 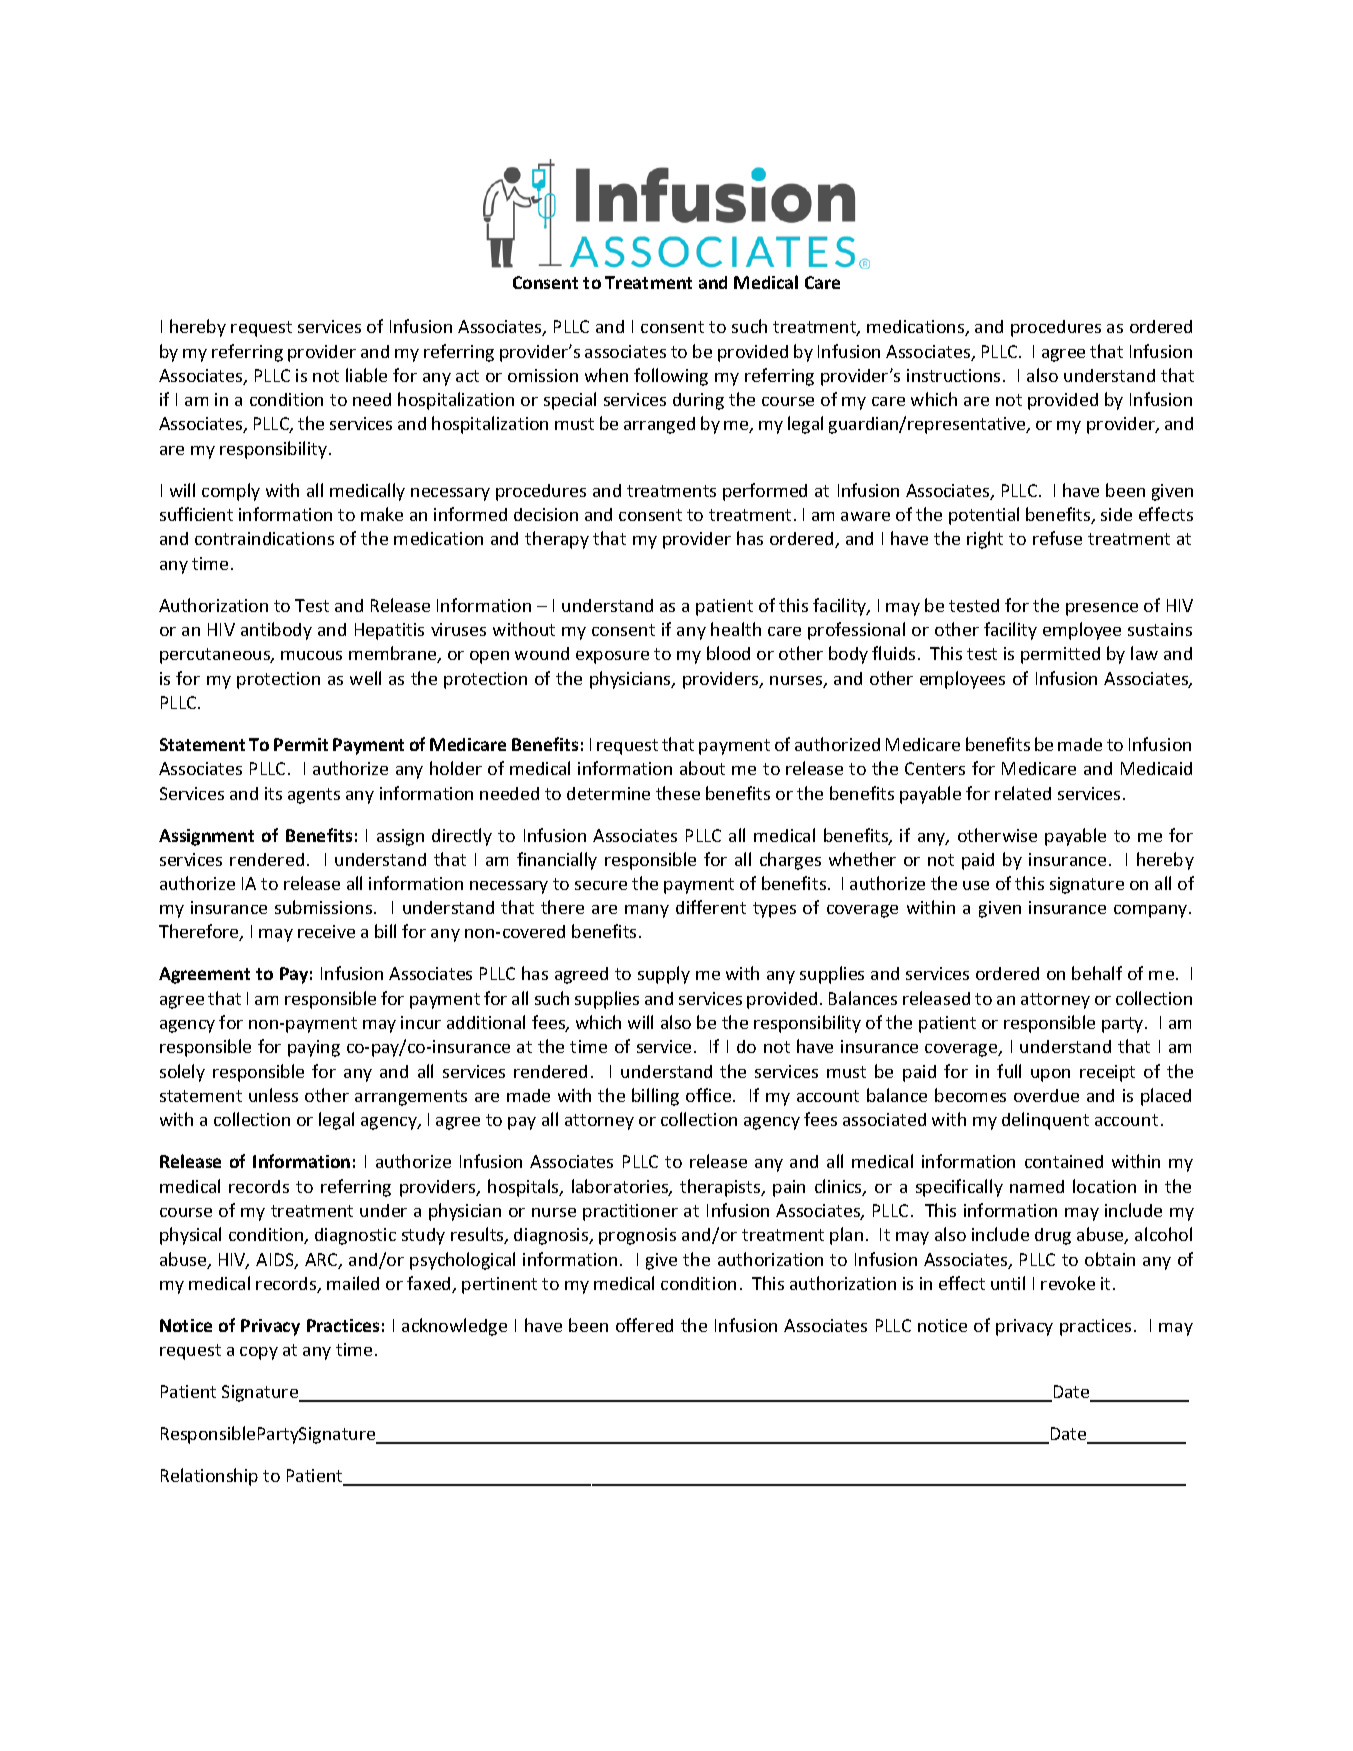 What do you see at coordinates (664, 975) in the screenshot?
I see `supply` at bounding box center [664, 975].
